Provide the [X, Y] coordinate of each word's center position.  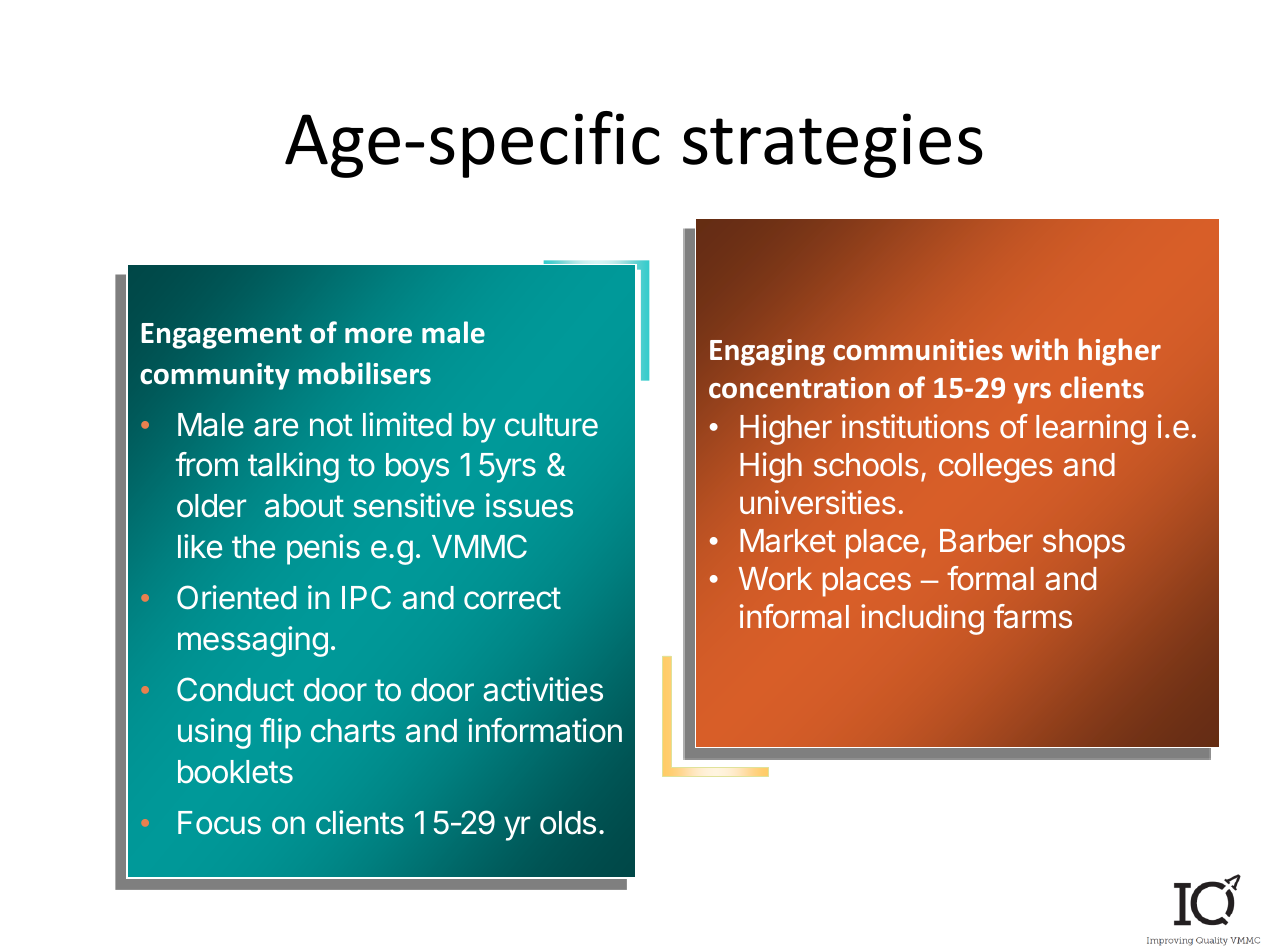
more [378, 336]
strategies [833, 145]
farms [1033, 616]
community [215, 376]
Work [775, 579]
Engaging [767, 352]
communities [918, 350]
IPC [366, 597]
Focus [219, 823]
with [1039, 349]
